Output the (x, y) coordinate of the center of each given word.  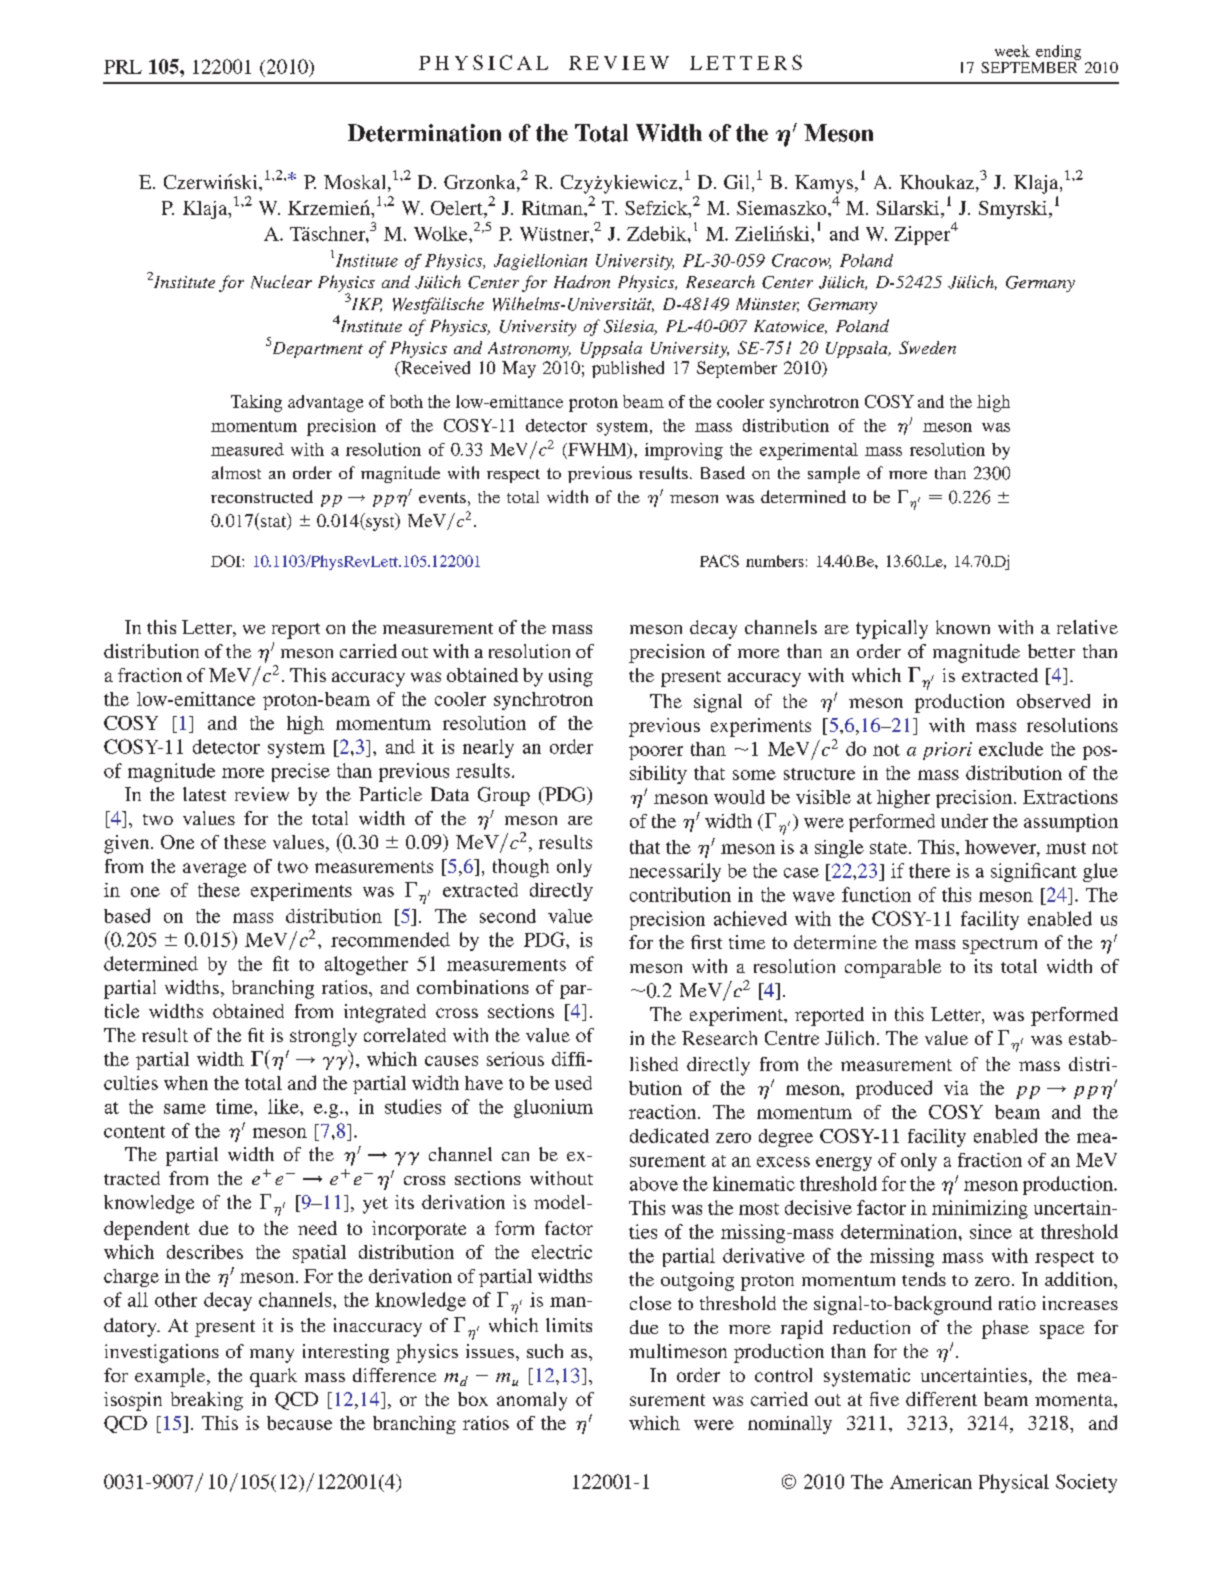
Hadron (582, 281)
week (1012, 51)
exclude (1011, 749)
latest (204, 794)
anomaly (532, 1401)
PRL (123, 67)
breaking (207, 1401)
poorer (656, 753)
